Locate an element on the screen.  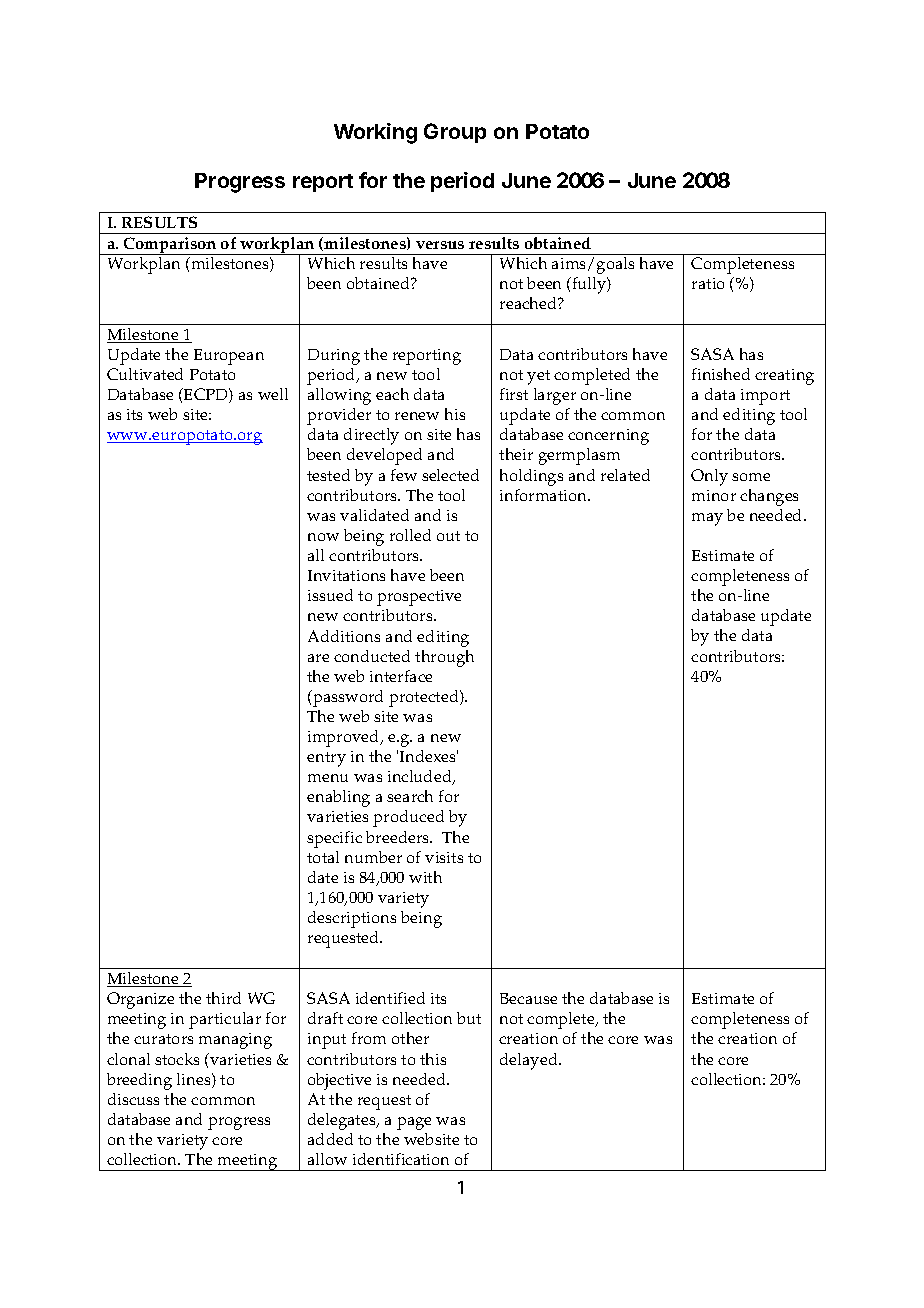
ratio is located at coordinates (708, 283).
